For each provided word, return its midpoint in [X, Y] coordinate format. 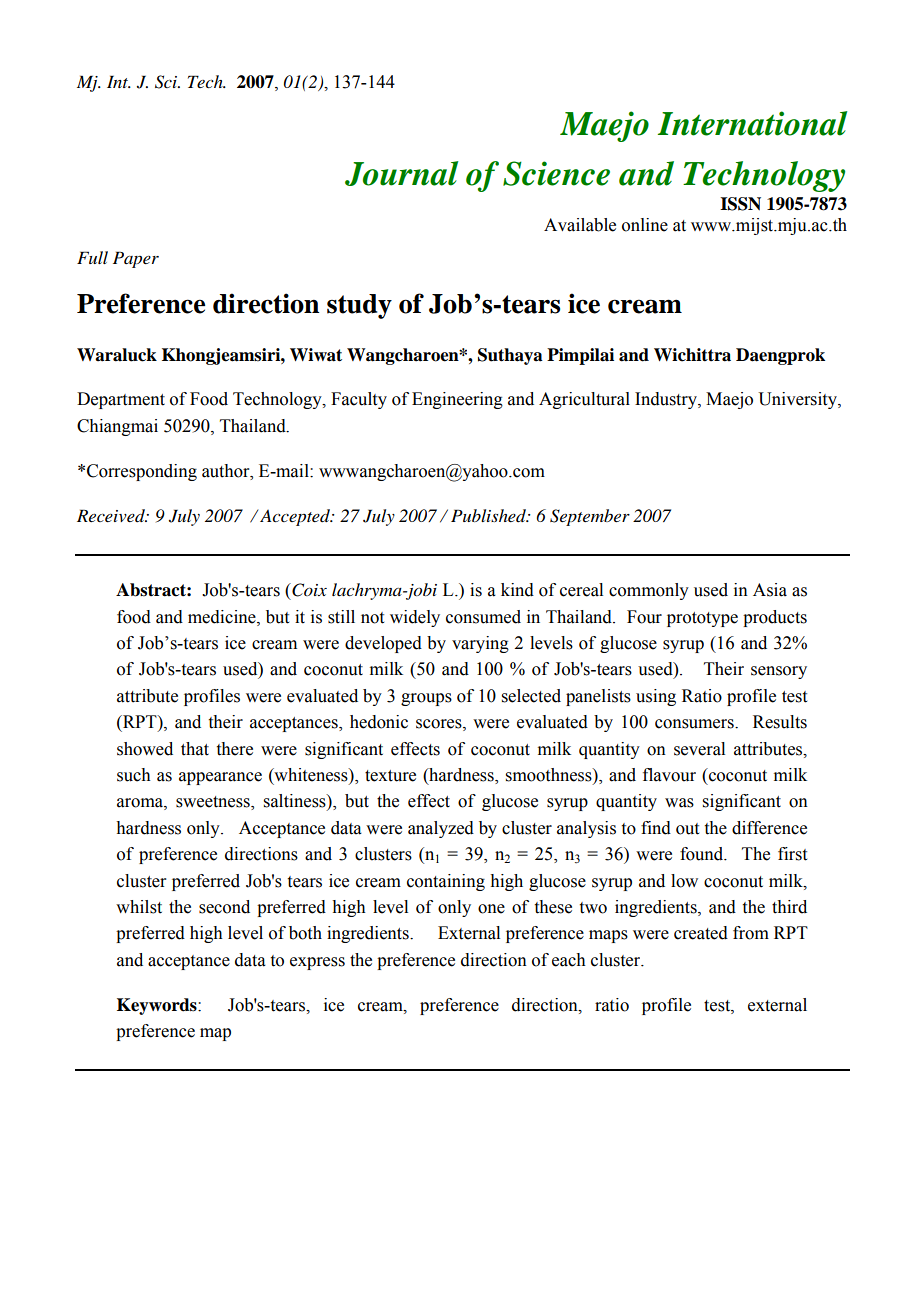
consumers [695, 724]
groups [426, 699]
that [195, 749]
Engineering [457, 400]
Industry [667, 400]
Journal [401, 173]
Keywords [158, 1006]
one [491, 909]
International [752, 123]
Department [121, 400]
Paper [136, 259]
